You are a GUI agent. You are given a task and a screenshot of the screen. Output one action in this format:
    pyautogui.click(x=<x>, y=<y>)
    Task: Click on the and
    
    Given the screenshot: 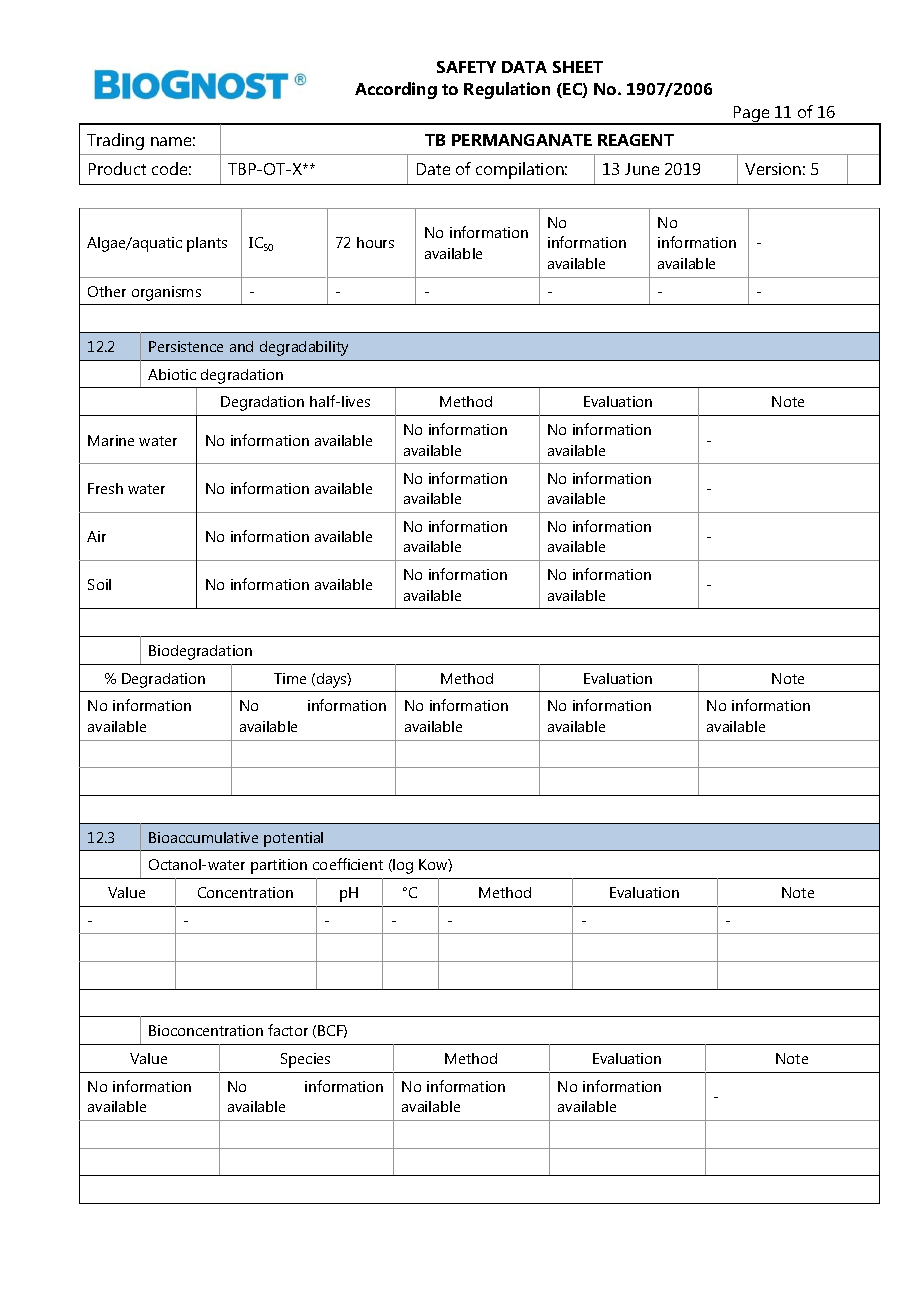 What is the action you would take?
    pyautogui.click(x=241, y=346)
